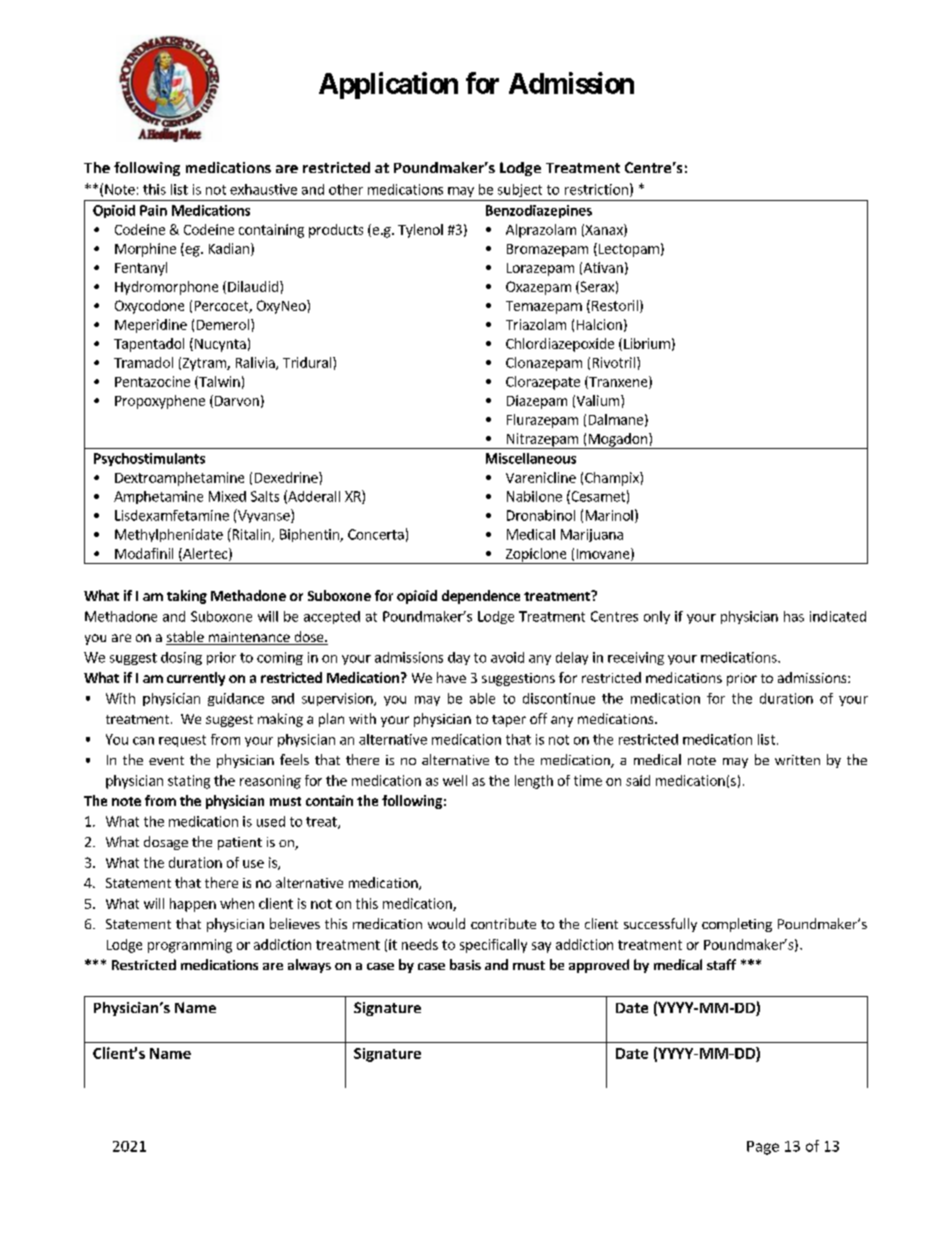  What do you see at coordinates (263, 189) in the screenshot?
I see `exhaustive` at bounding box center [263, 189].
